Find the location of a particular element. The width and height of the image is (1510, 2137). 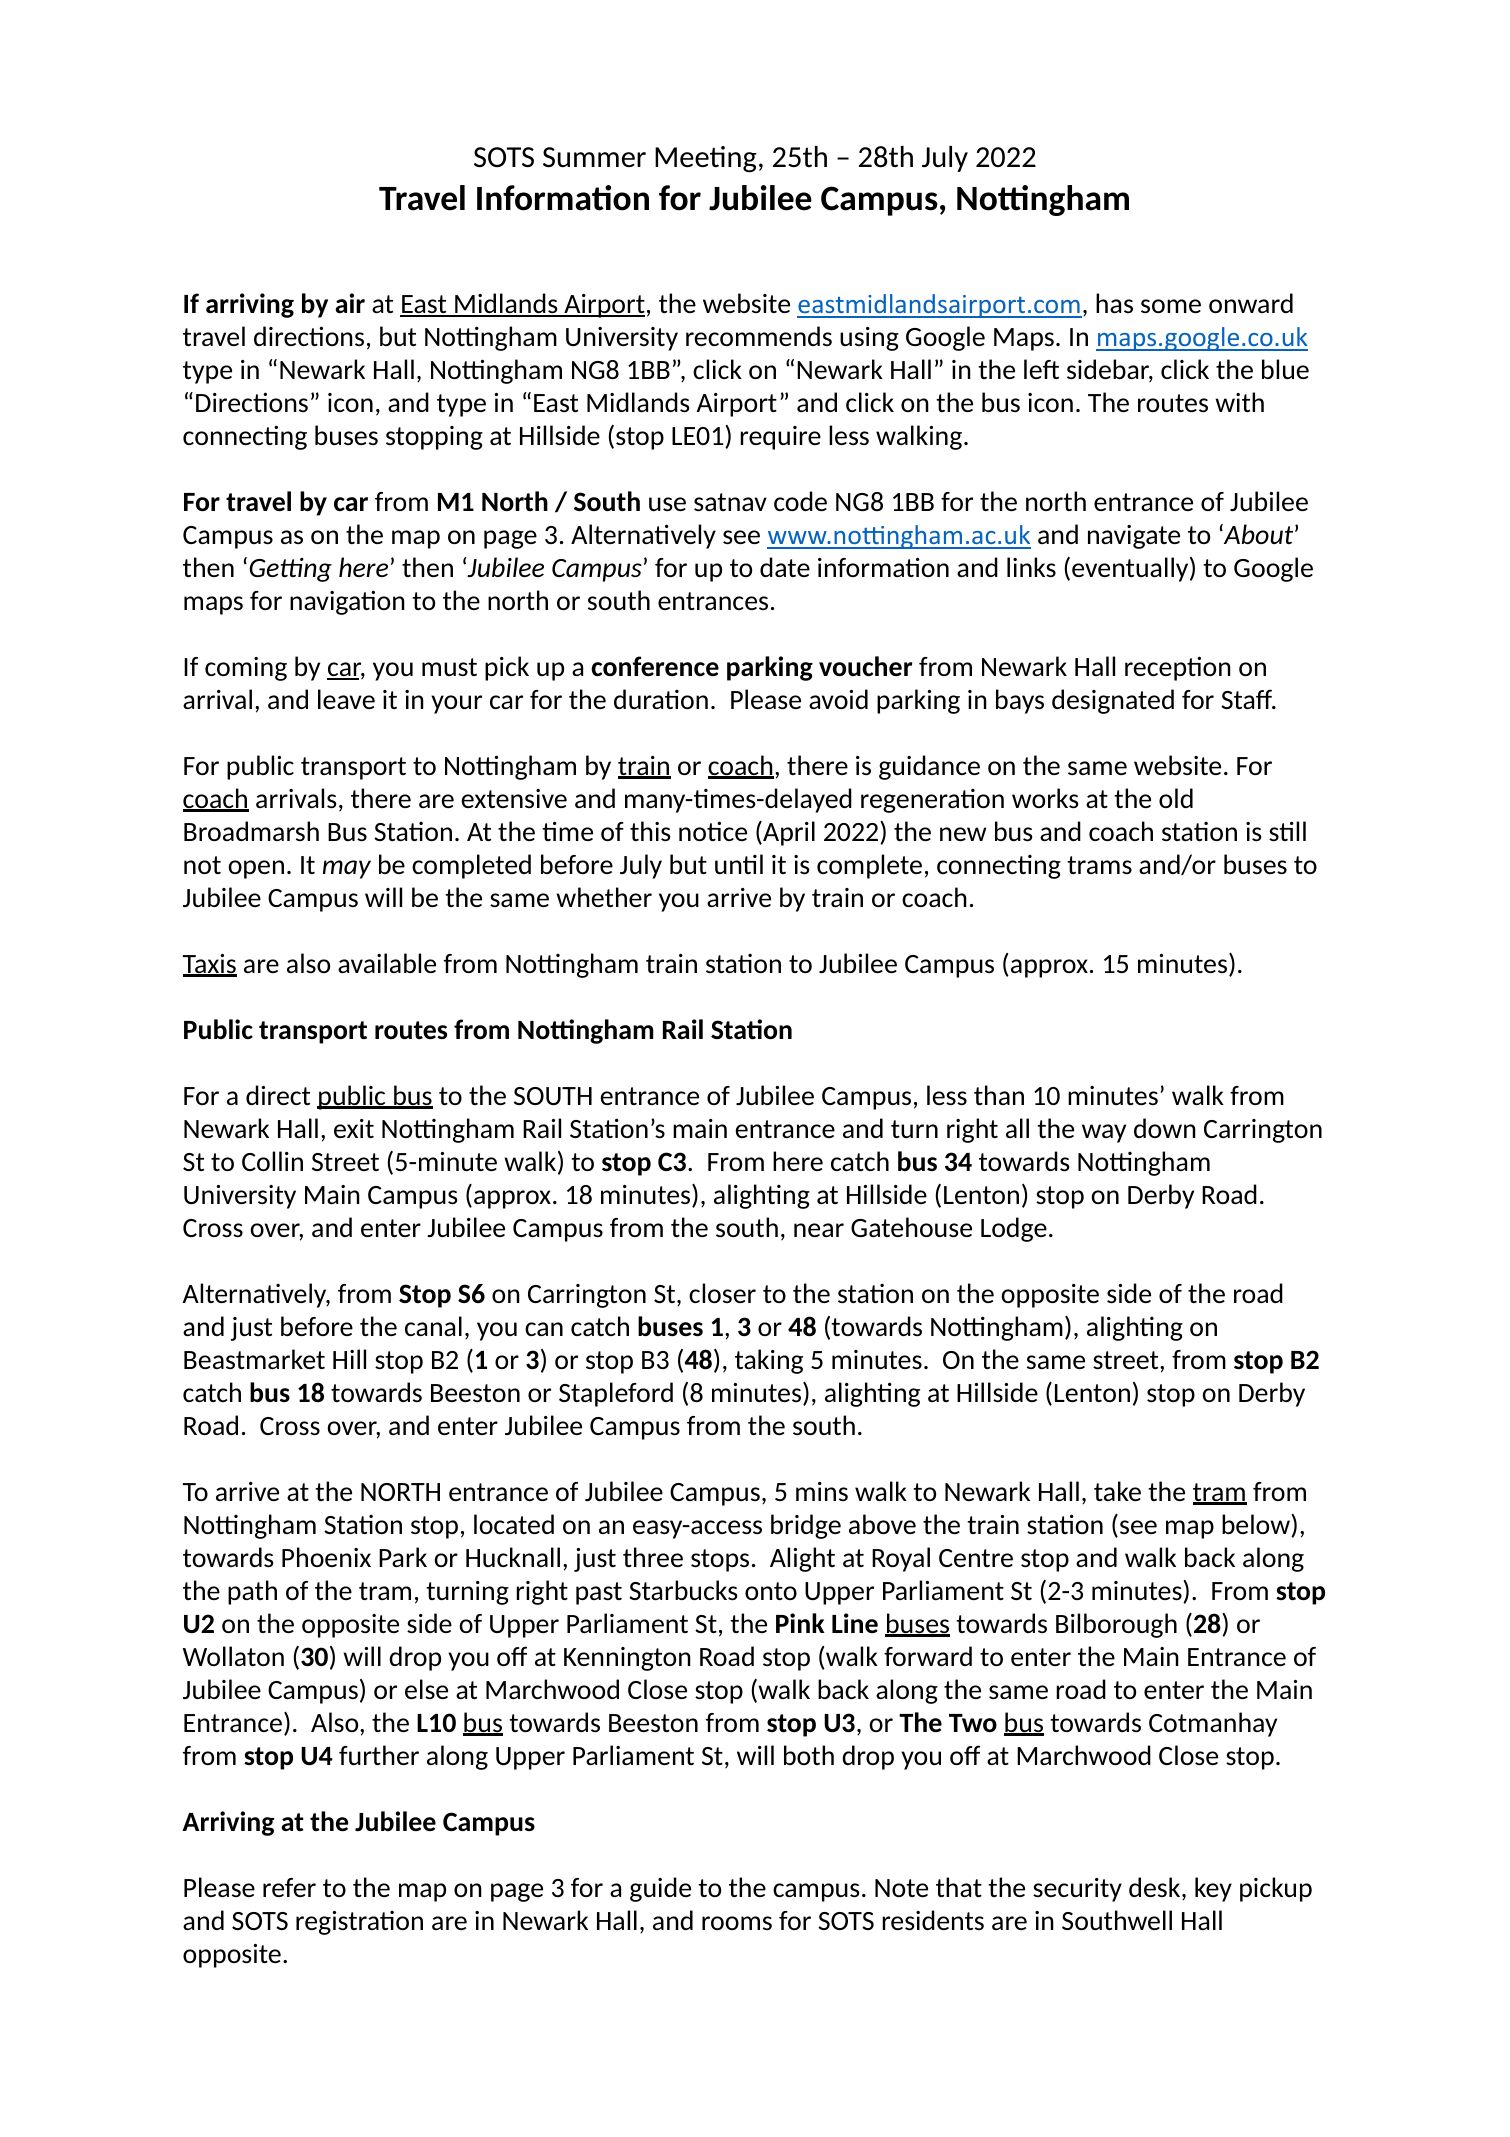

recommends is located at coordinates (759, 336).
